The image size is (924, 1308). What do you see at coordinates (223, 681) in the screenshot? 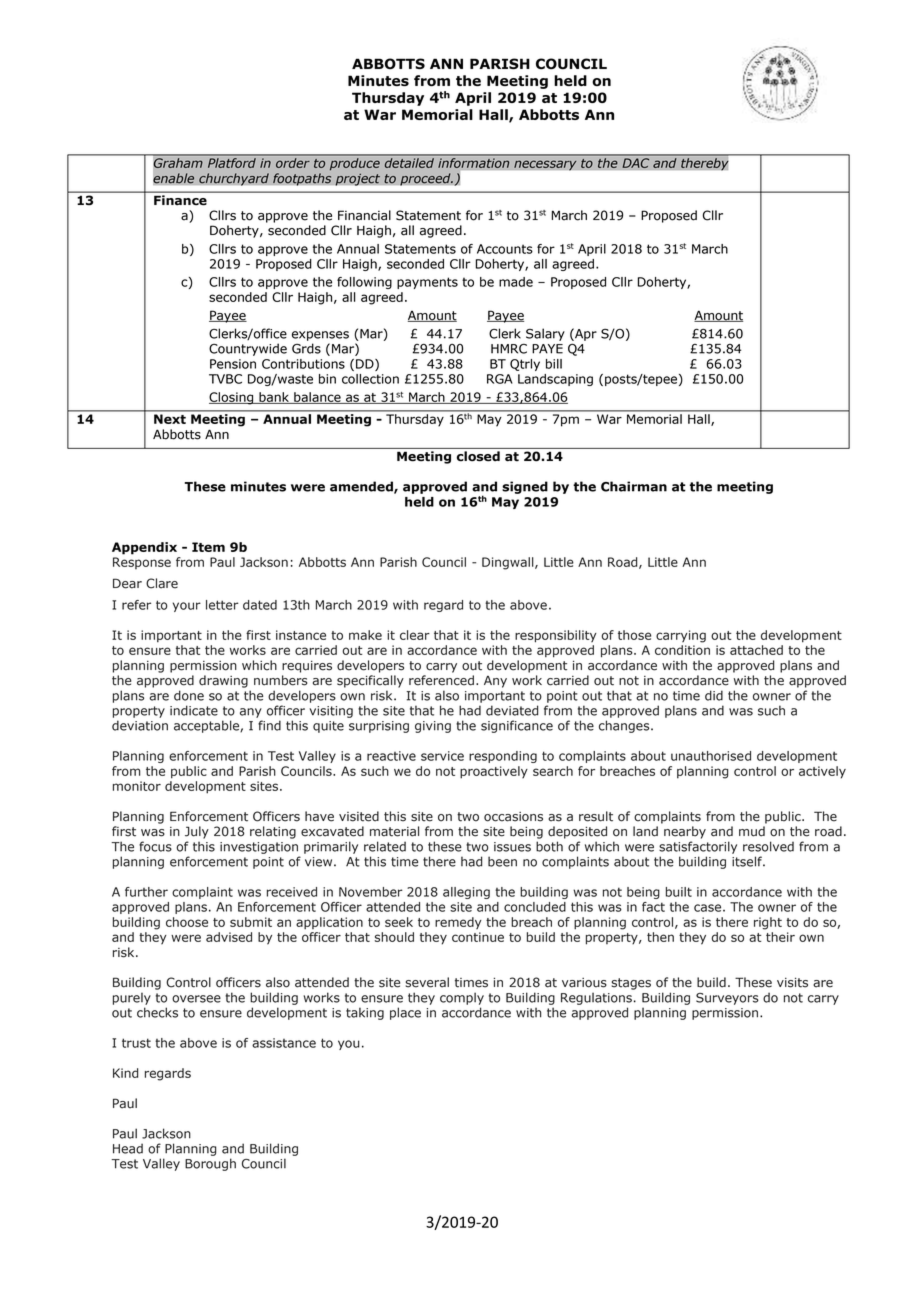
I see `drawing` at bounding box center [223, 681].
